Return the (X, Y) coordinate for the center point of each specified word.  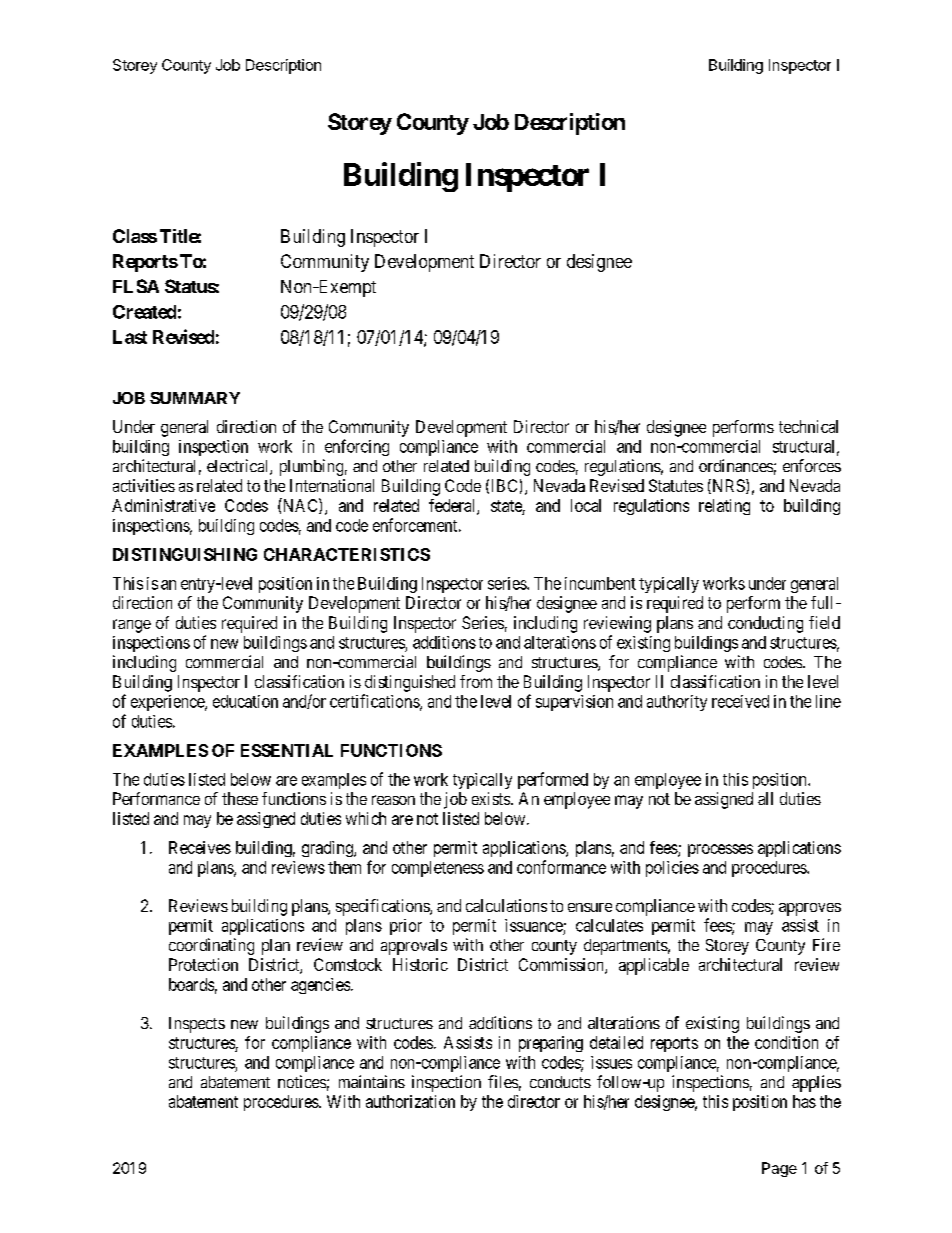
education (245, 701)
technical (808, 426)
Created (144, 312)
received (740, 701)
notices (302, 1081)
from (476, 681)
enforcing (357, 447)
